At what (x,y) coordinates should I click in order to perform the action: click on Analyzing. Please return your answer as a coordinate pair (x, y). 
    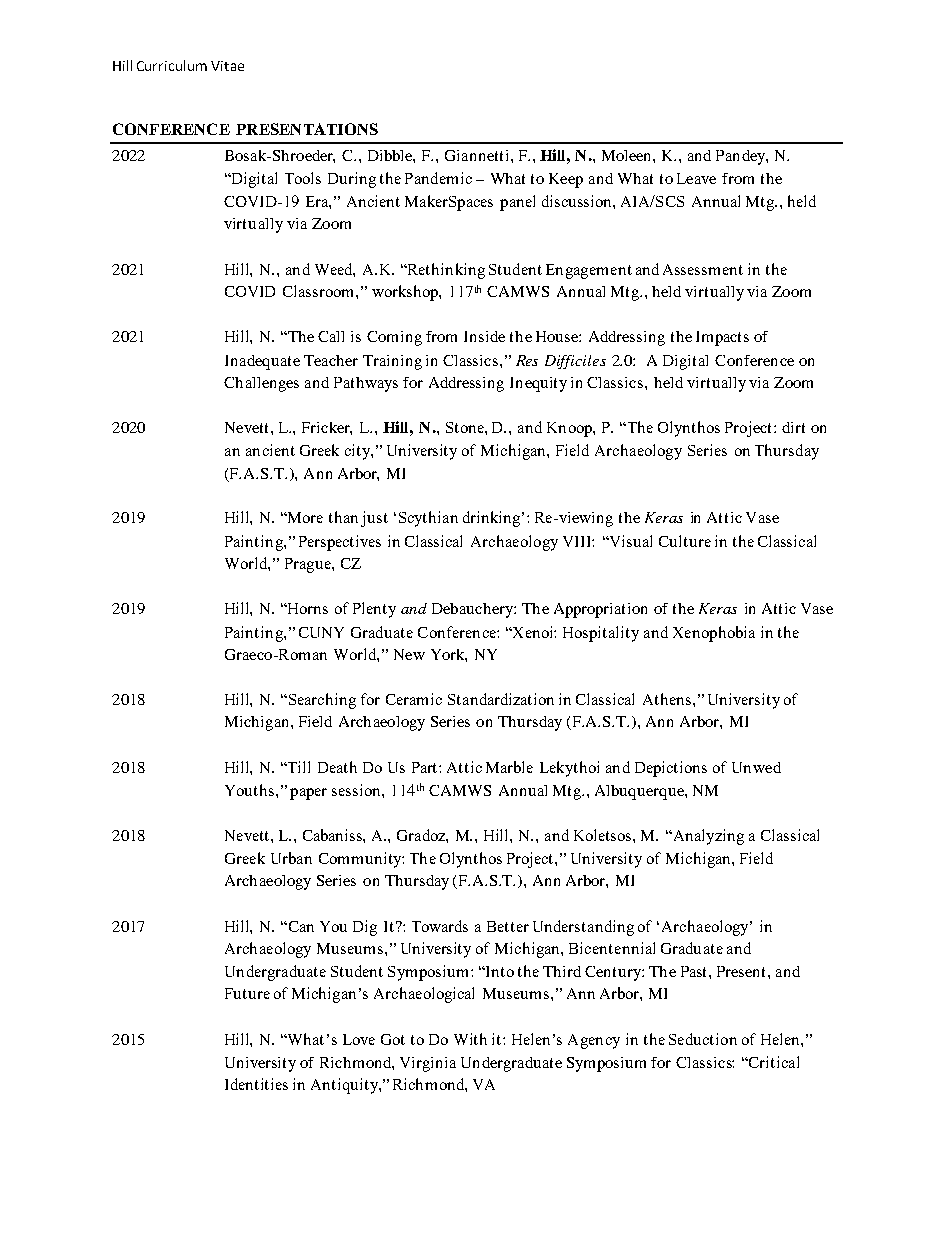
    Looking at the image, I should click on (707, 837).
